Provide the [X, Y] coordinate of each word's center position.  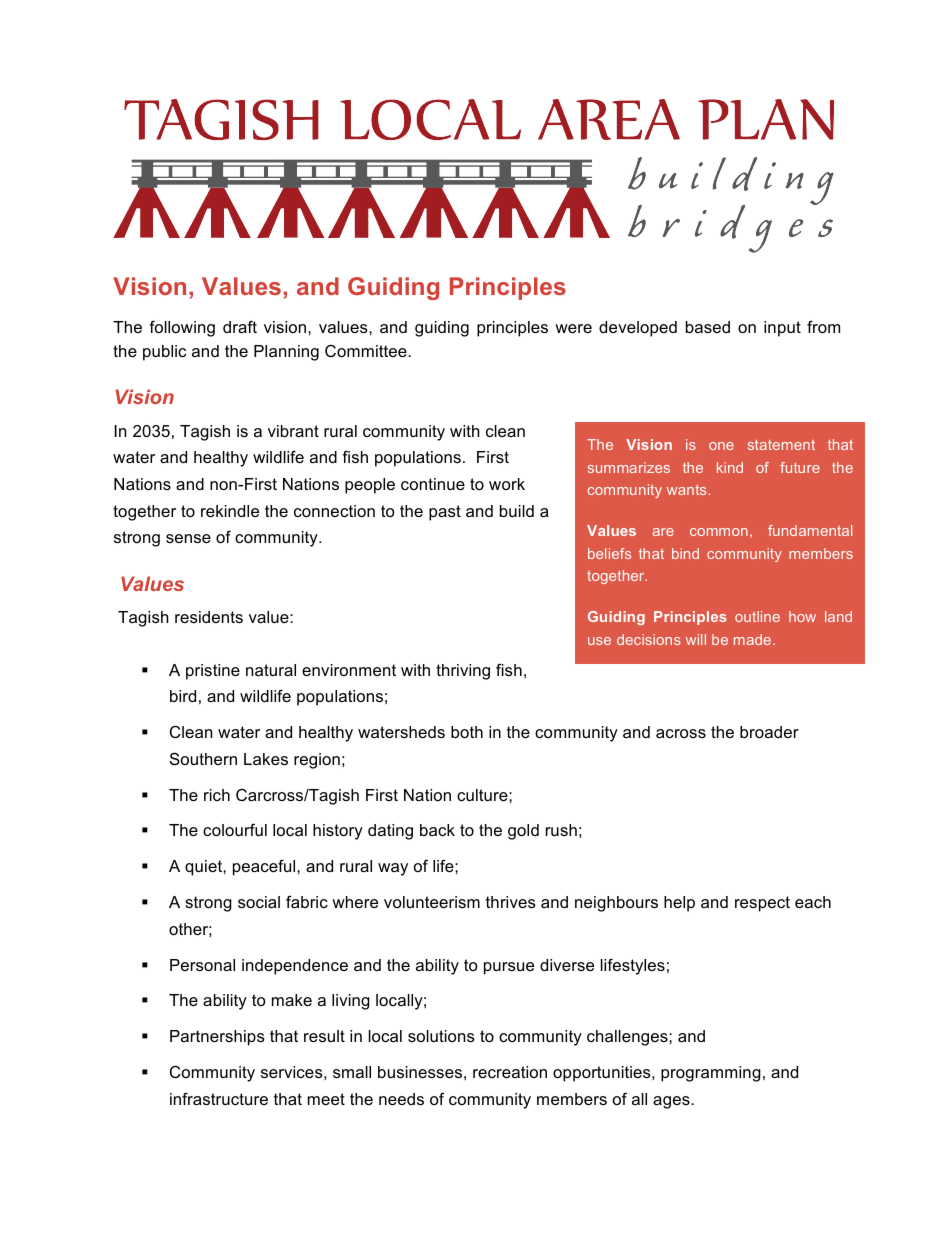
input [782, 329]
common [719, 532]
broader [769, 732]
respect [762, 904]
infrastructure [219, 1098]
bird [183, 696]
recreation [510, 1072]
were [573, 328]
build [517, 511]
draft [240, 326]
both [467, 732]
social [259, 902]
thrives [511, 902]
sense [188, 538]
